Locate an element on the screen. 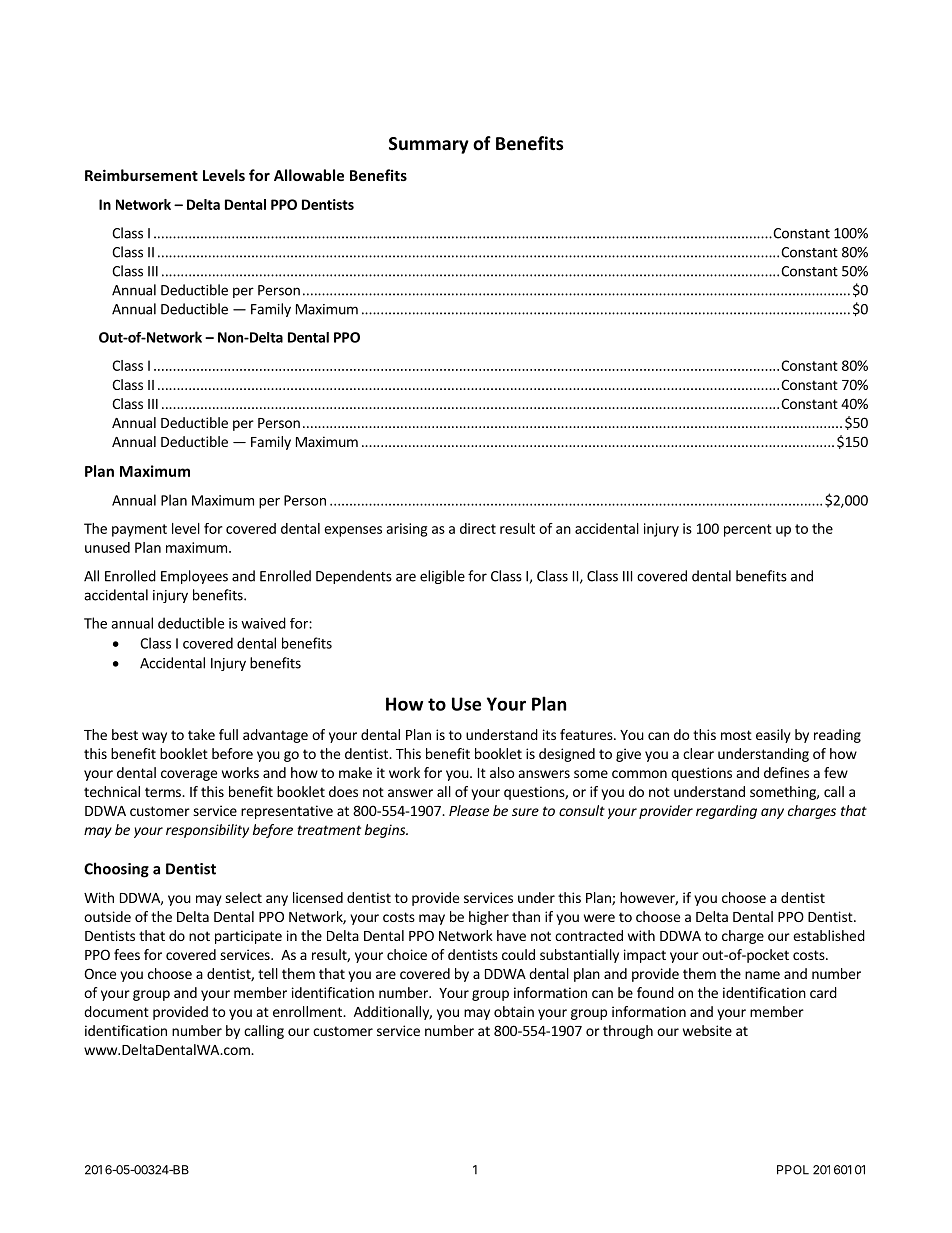 This screenshot has width=952, height=1233. payment is located at coordinates (139, 530).
